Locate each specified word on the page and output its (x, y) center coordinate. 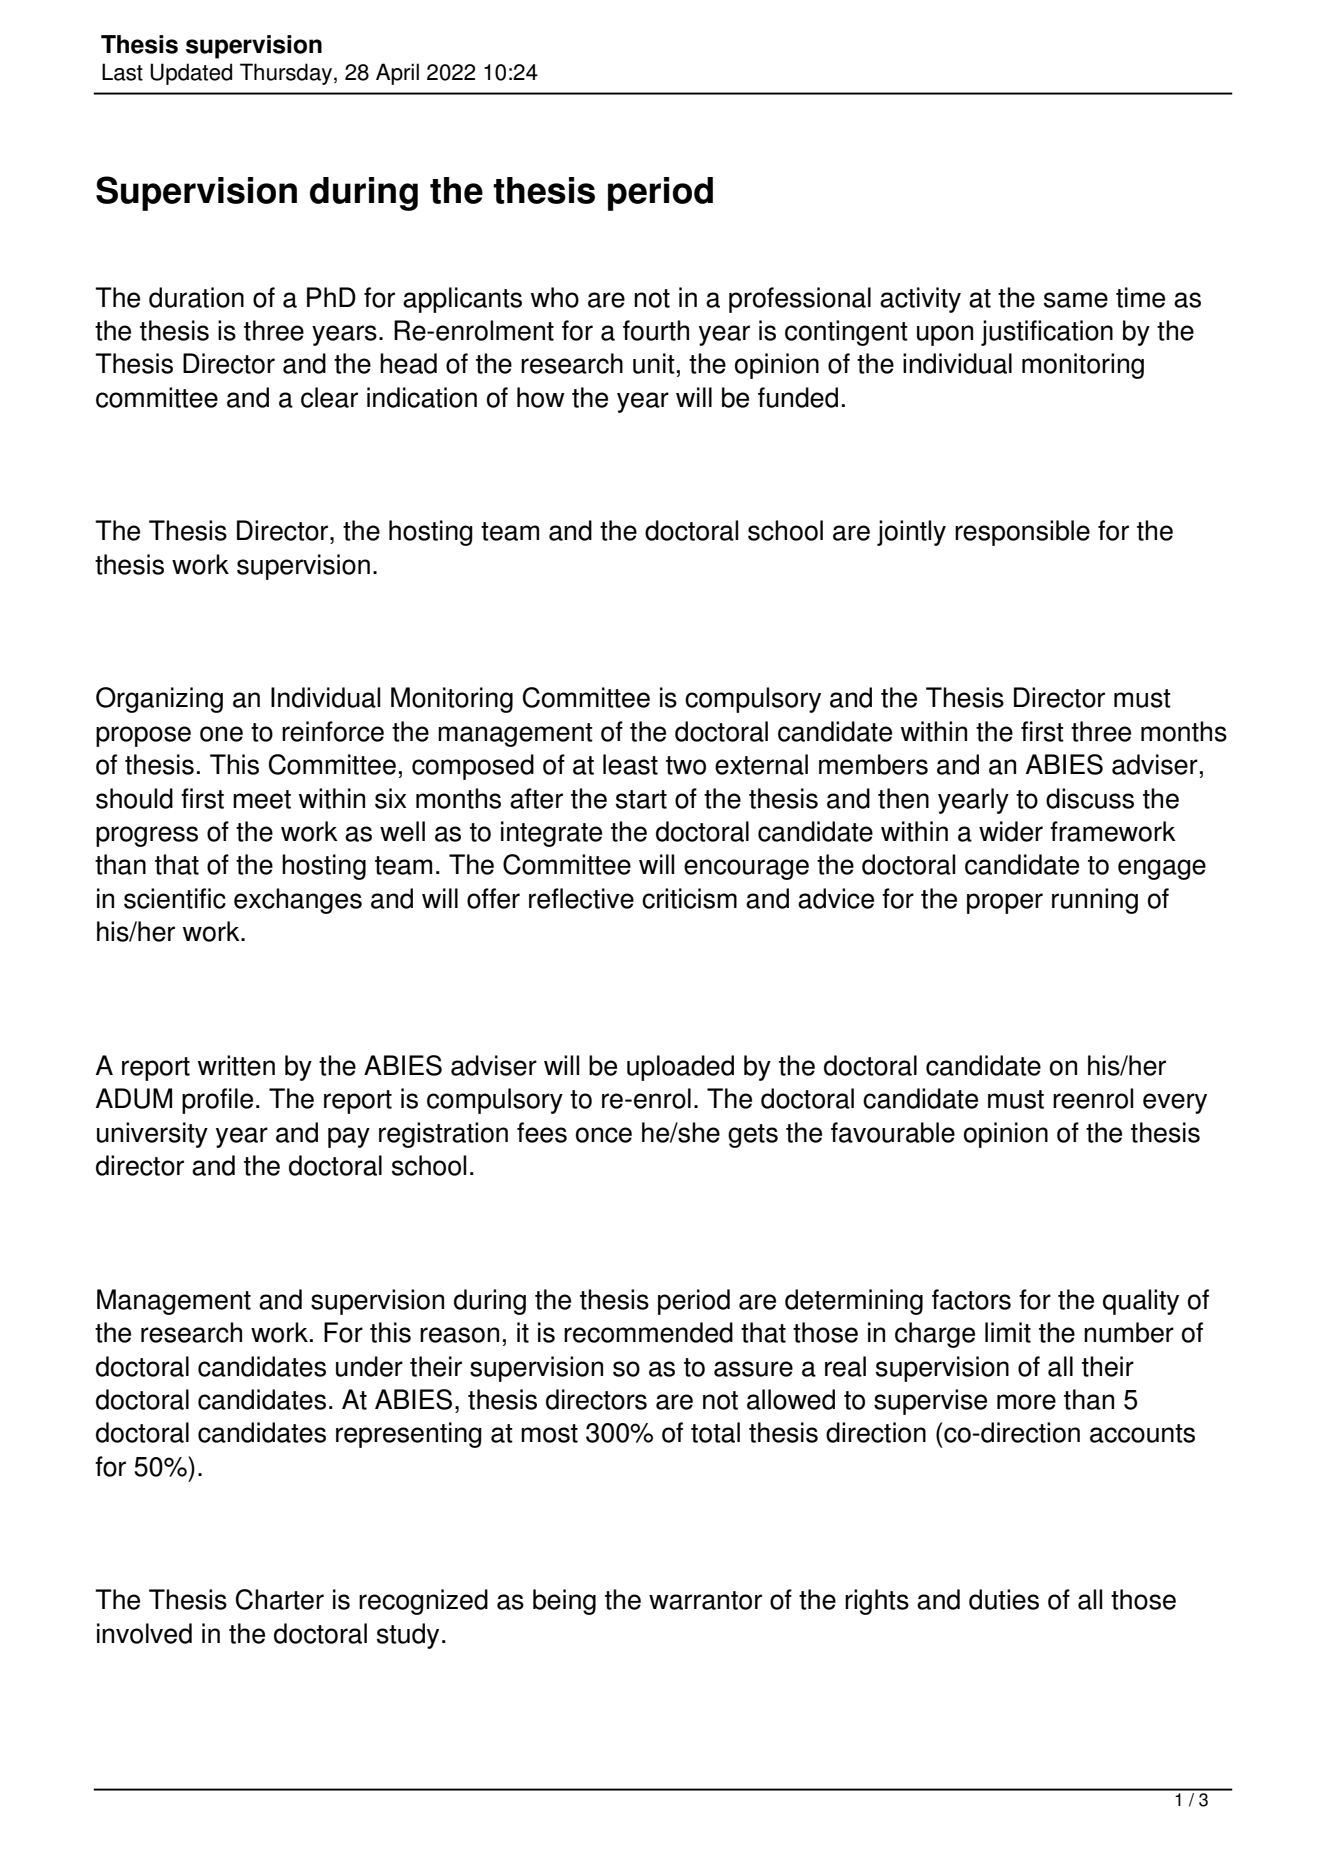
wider (1011, 831)
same (1076, 300)
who (555, 297)
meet (262, 799)
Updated (191, 74)
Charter (280, 1599)
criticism (689, 898)
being (564, 1602)
